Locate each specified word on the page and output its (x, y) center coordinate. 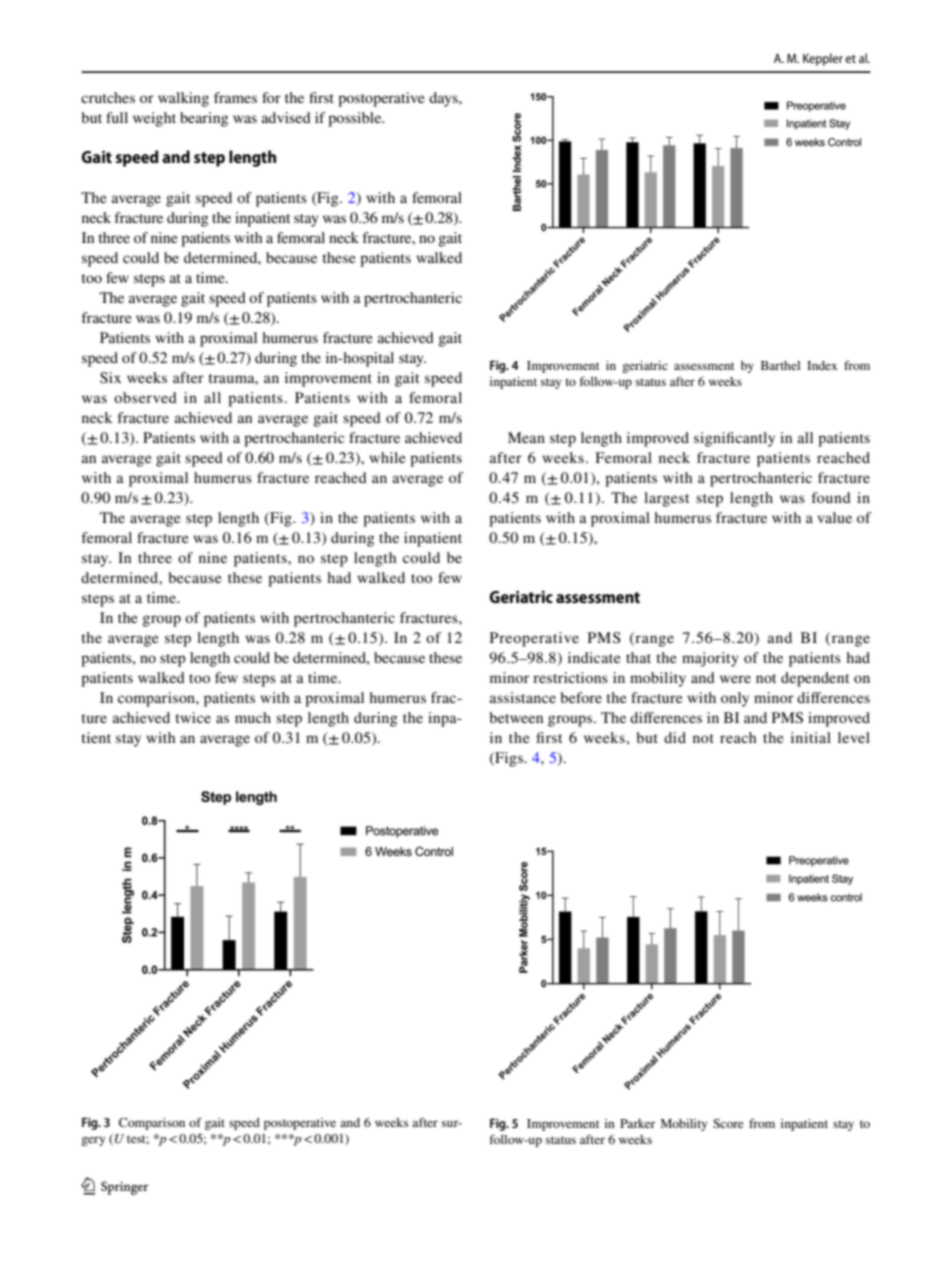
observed (145, 397)
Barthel (780, 365)
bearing (204, 119)
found (831, 497)
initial (811, 737)
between (516, 717)
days (444, 99)
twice (193, 717)
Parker (638, 1123)
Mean (526, 437)
